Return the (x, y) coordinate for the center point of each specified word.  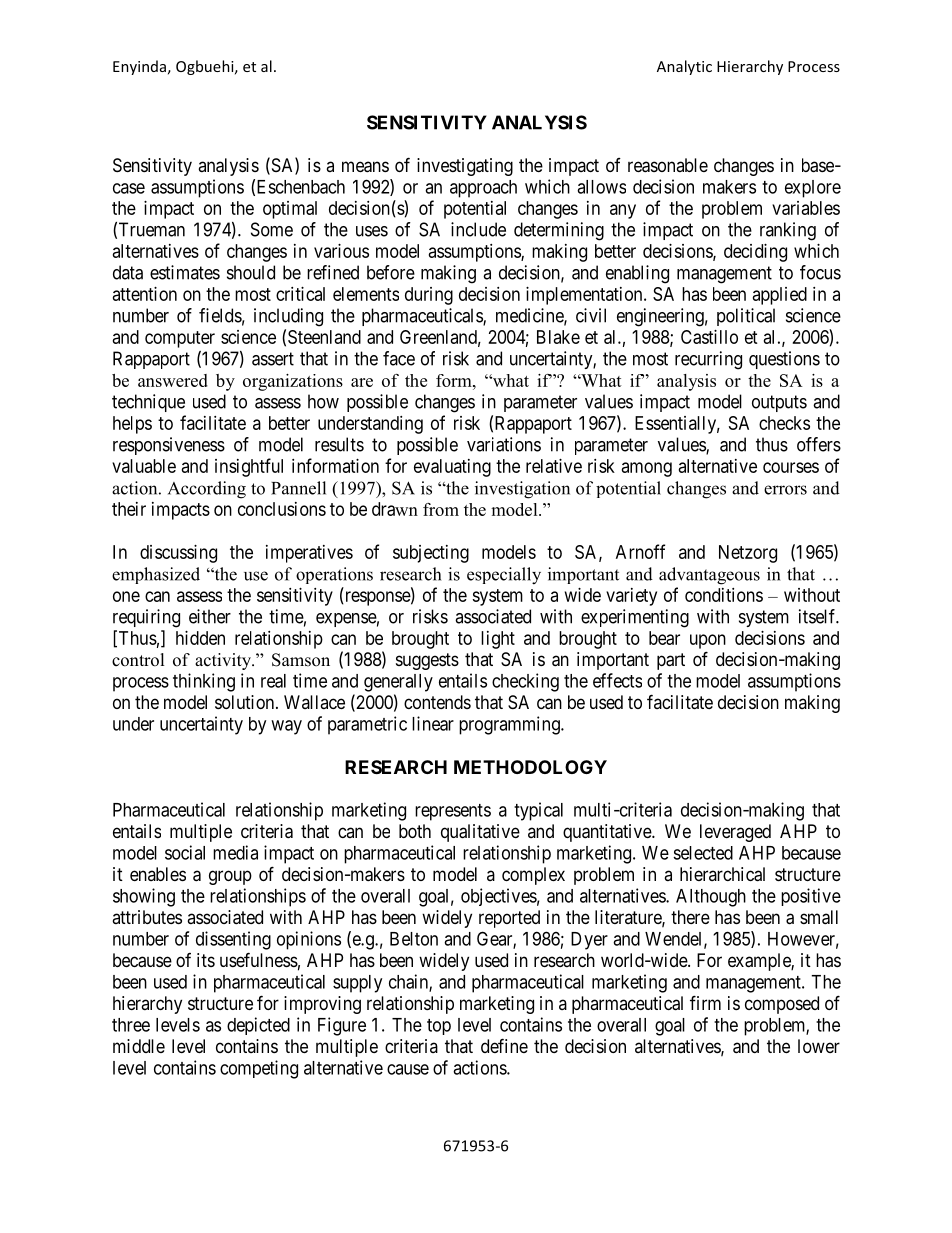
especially (504, 576)
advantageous (709, 576)
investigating (465, 167)
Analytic (684, 67)
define (504, 1045)
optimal (290, 210)
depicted (258, 1026)
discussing (178, 554)
